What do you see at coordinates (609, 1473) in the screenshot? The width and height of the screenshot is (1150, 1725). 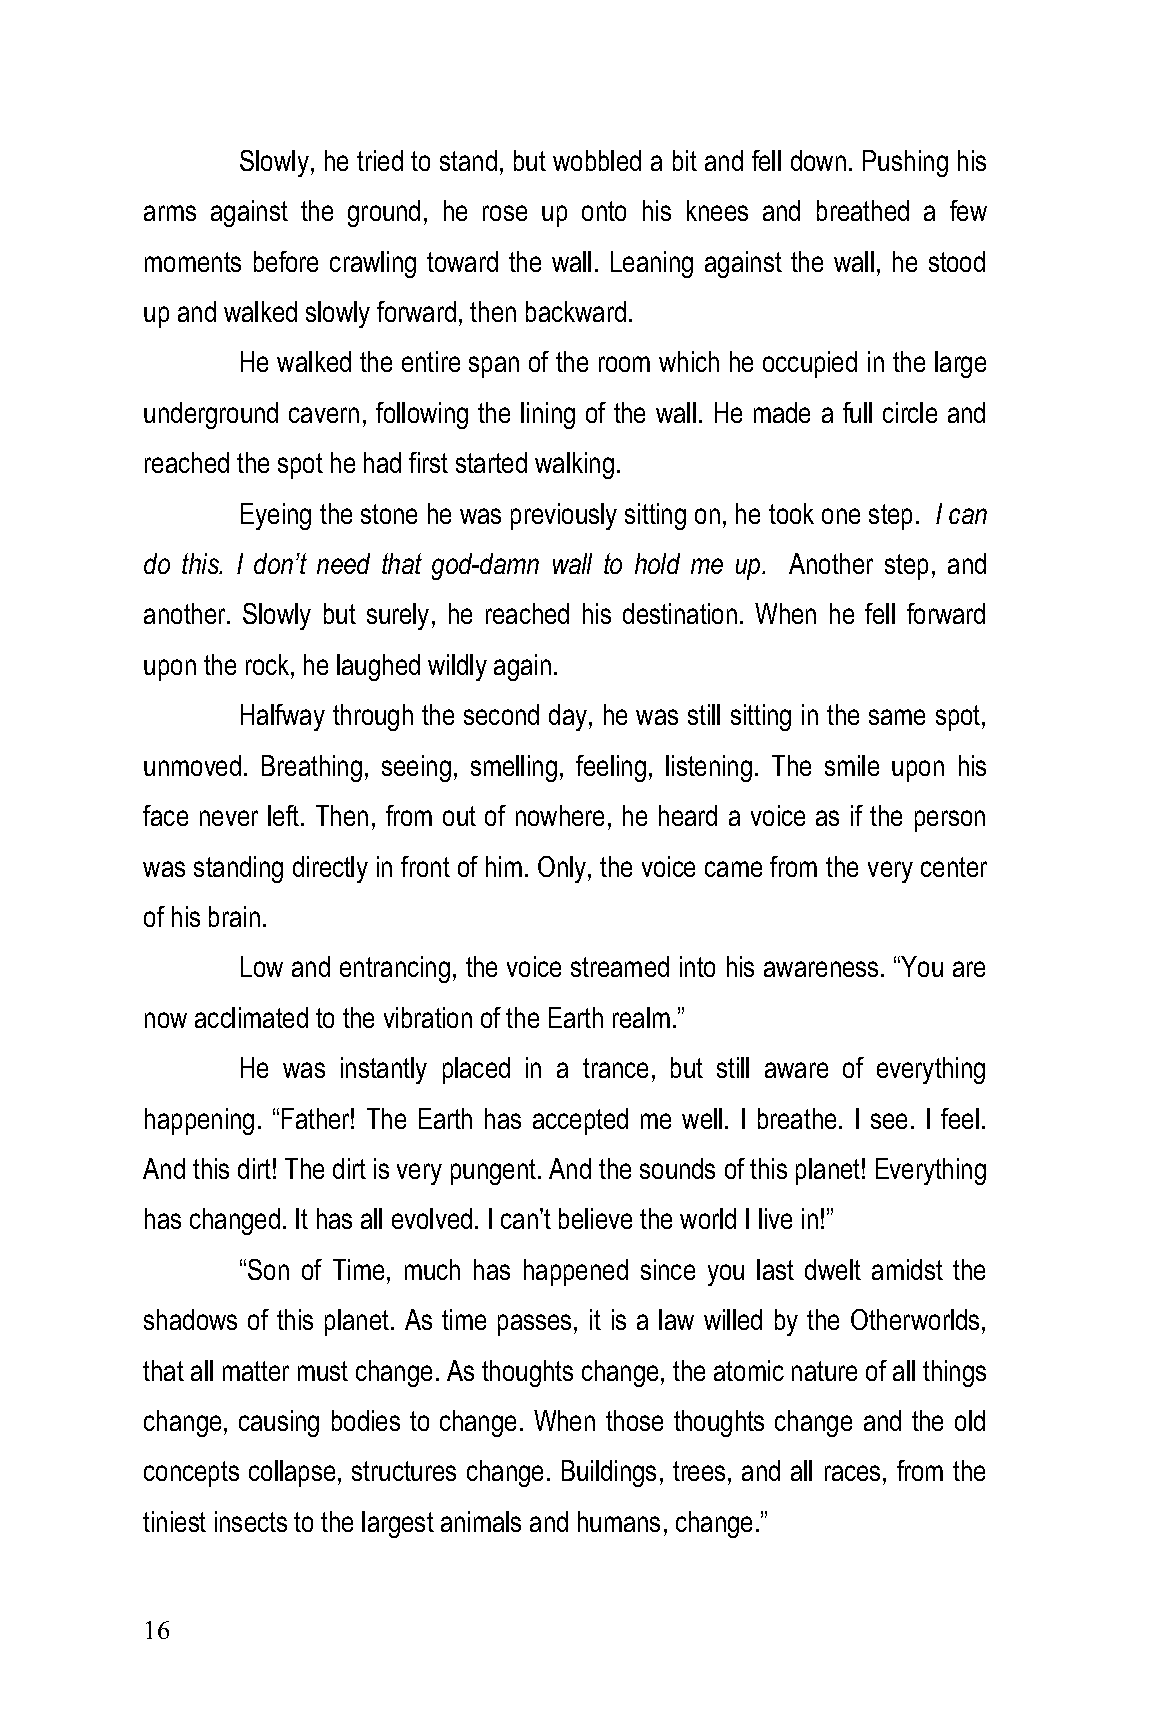 I see `Buildings` at bounding box center [609, 1473].
